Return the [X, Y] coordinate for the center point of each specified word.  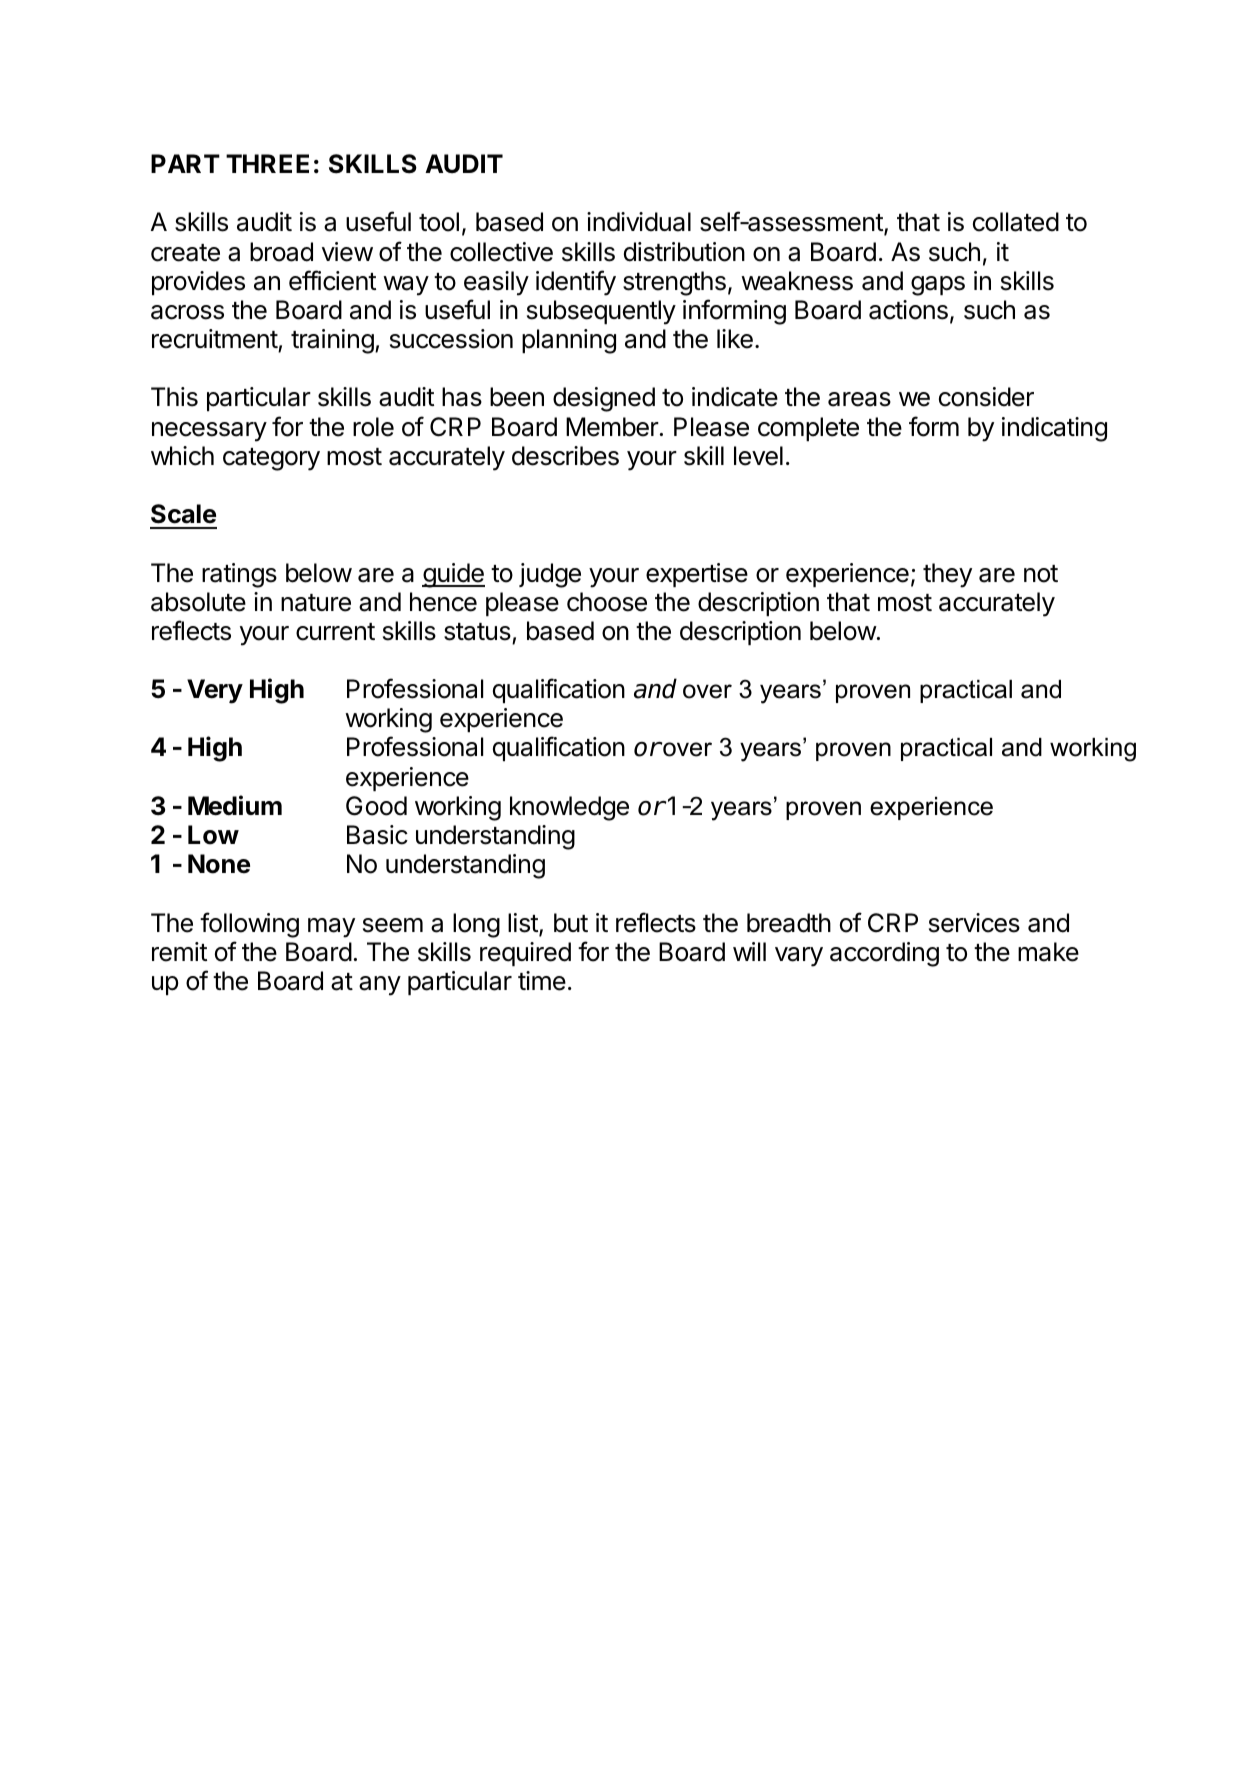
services [974, 923]
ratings [239, 575]
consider [986, 397]
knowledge [569, 808]
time [542, 981]
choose [607, 602]
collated [1016, 222]
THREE [267, 163]
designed [604, 399]
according [884, 954]
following [249, 925]
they [947, 575]
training [332, 341]
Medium [235, 805]
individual [639, 222]
